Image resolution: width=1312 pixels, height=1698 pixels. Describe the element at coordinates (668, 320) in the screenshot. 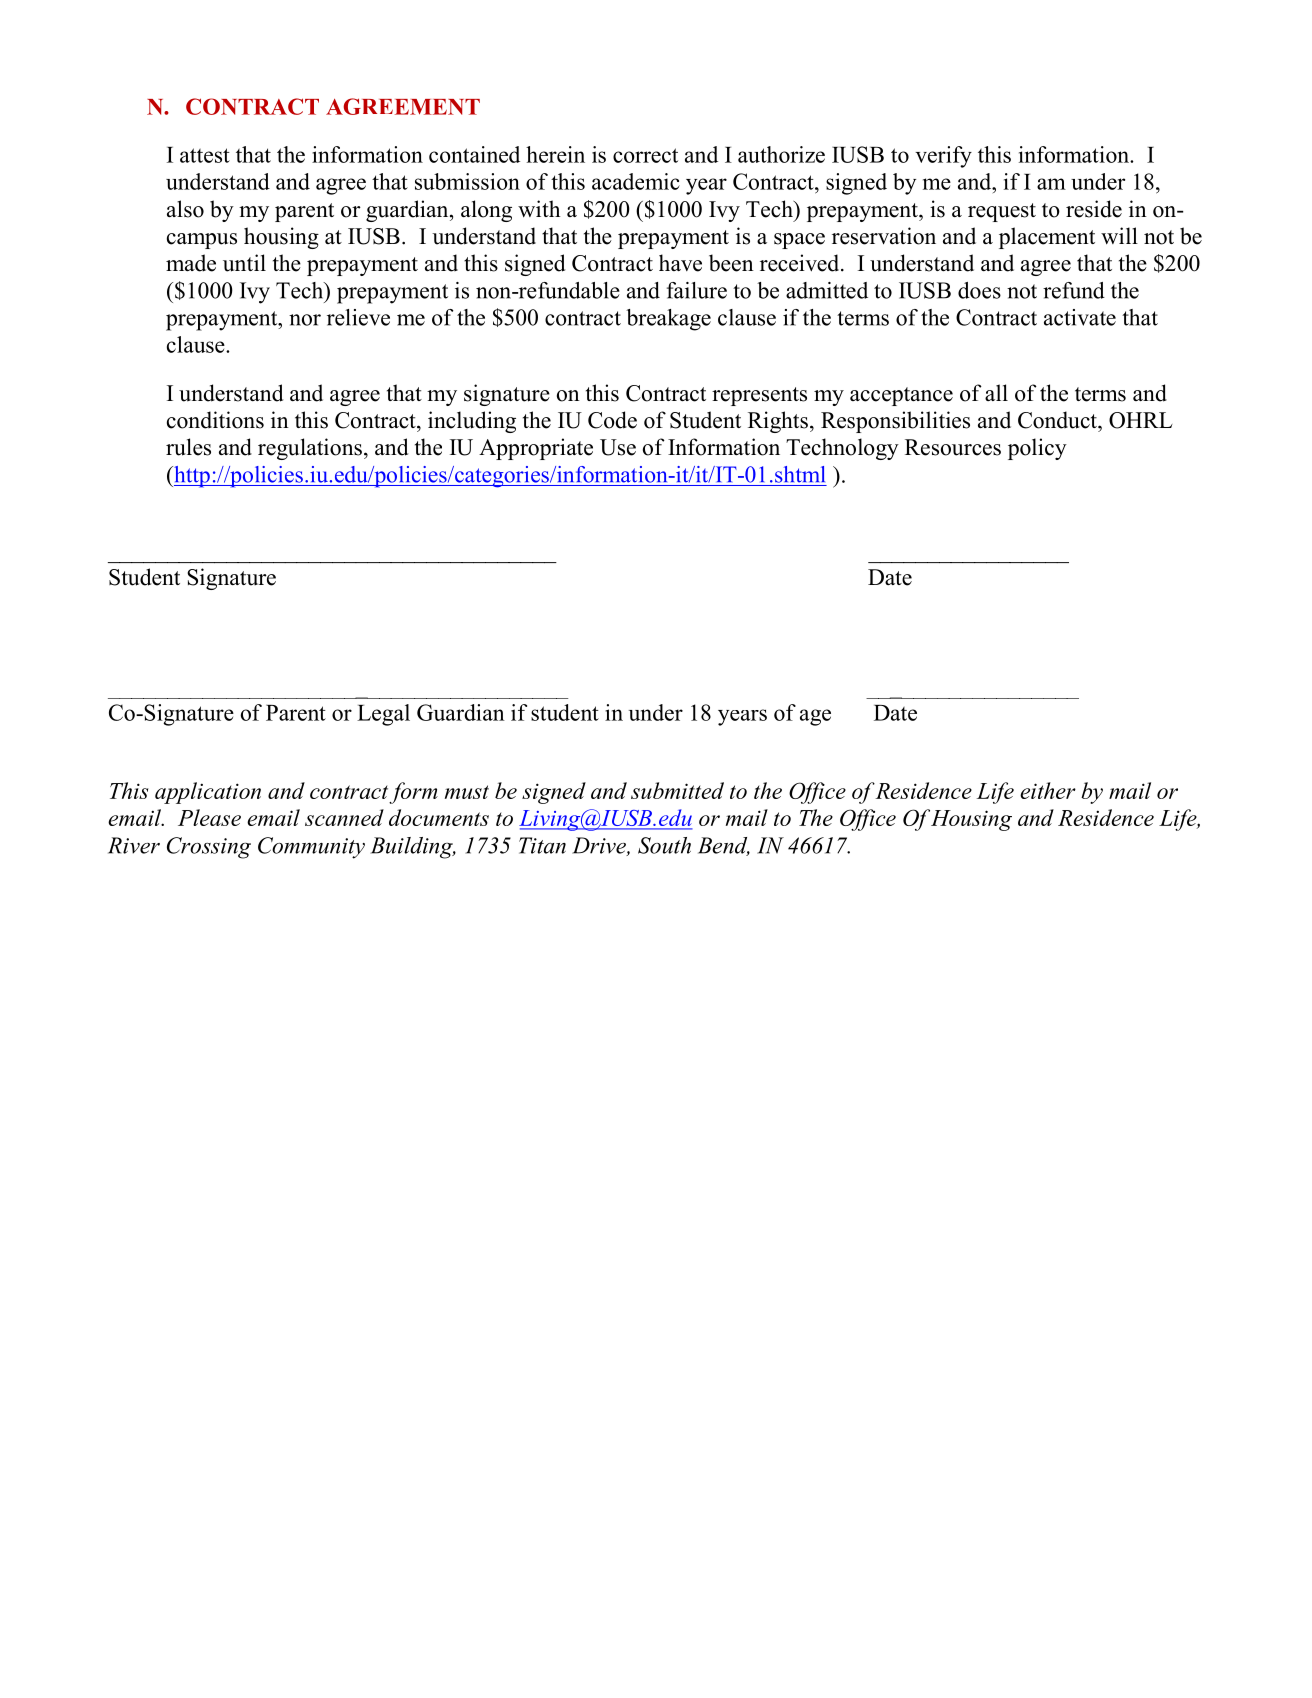

I see `breakage` at that location.
